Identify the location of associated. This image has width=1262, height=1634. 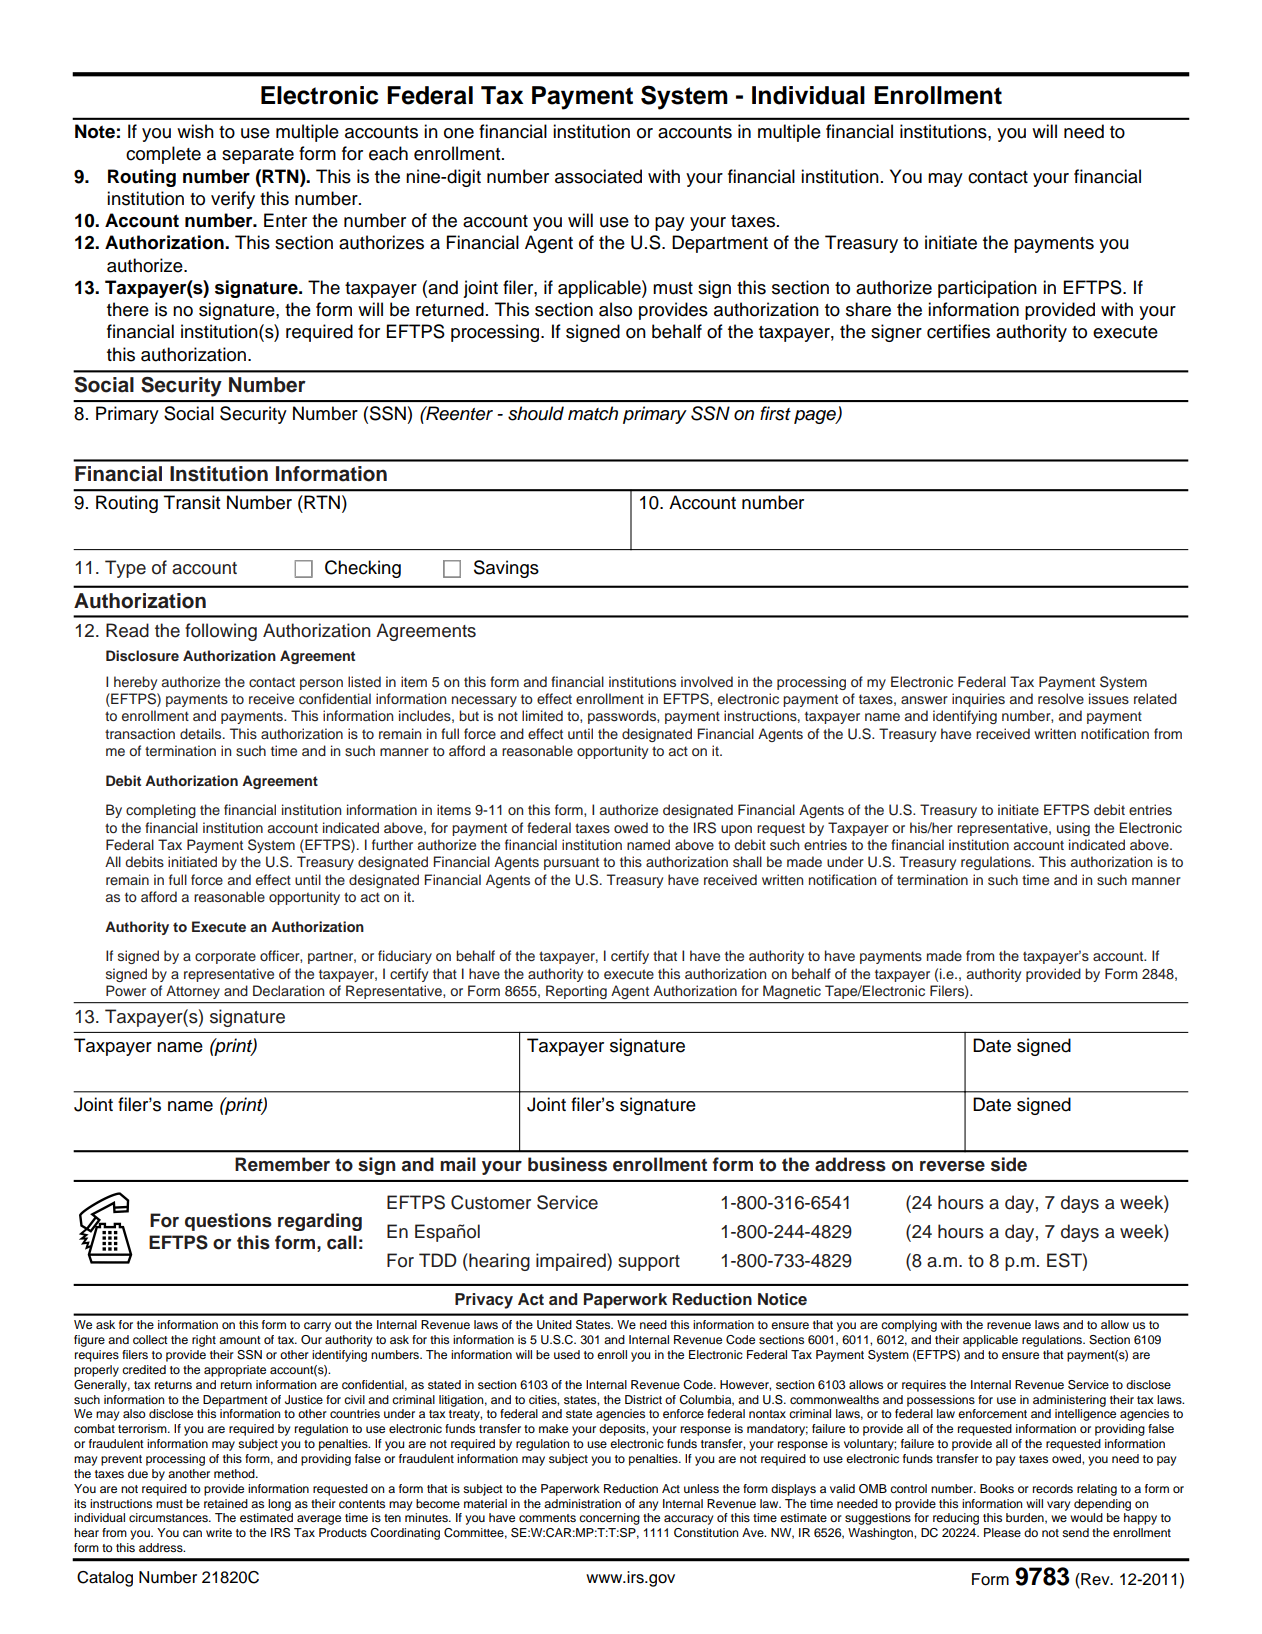
(598, 176).
